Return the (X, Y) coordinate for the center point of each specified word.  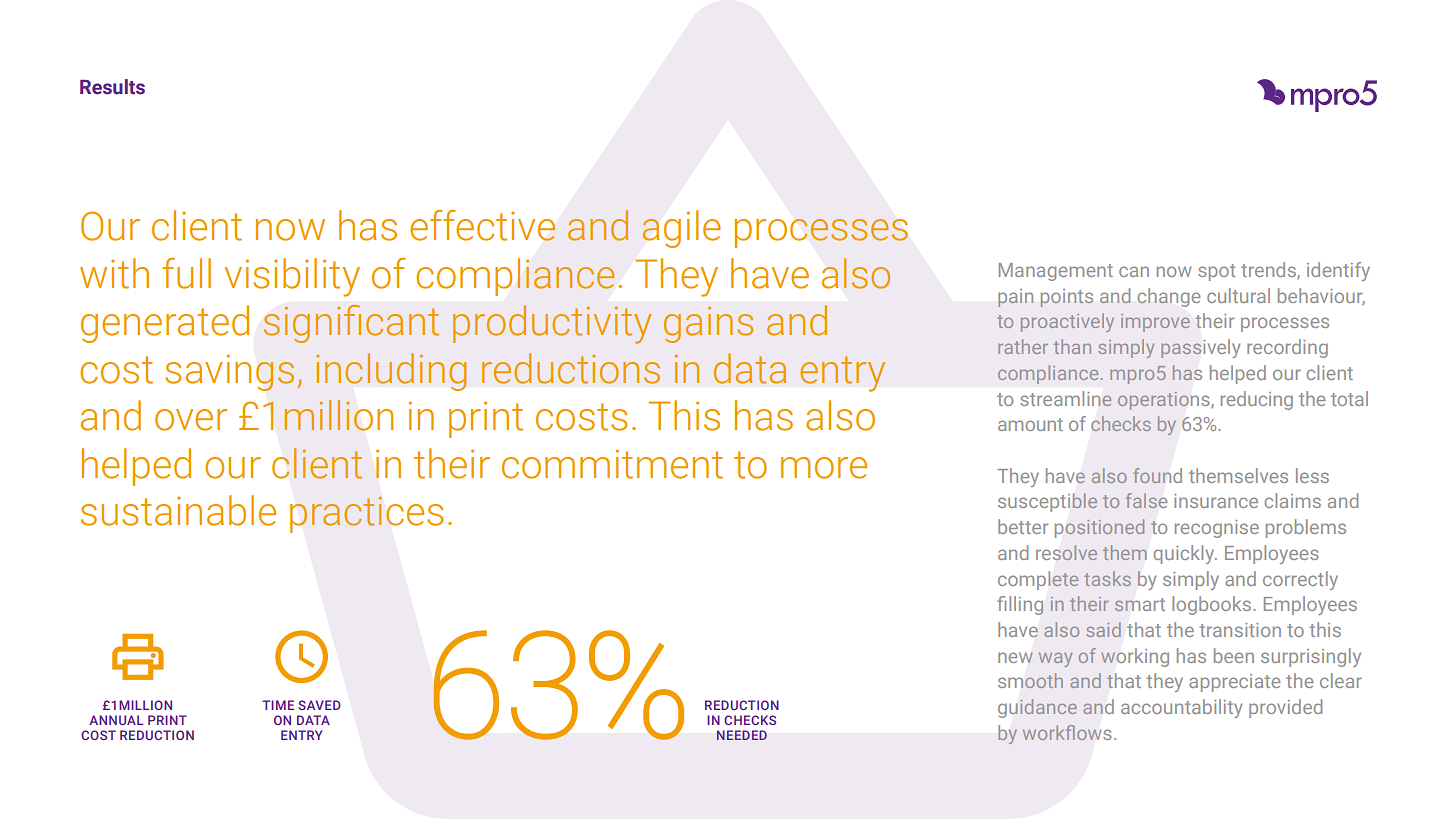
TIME (278, 705)
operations (1165, 401)
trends (1269, 270)
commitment (612, 464)
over (191, 420)
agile (681, 229)
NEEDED (742, 735)
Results (112, 87)
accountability (1182, 708)
